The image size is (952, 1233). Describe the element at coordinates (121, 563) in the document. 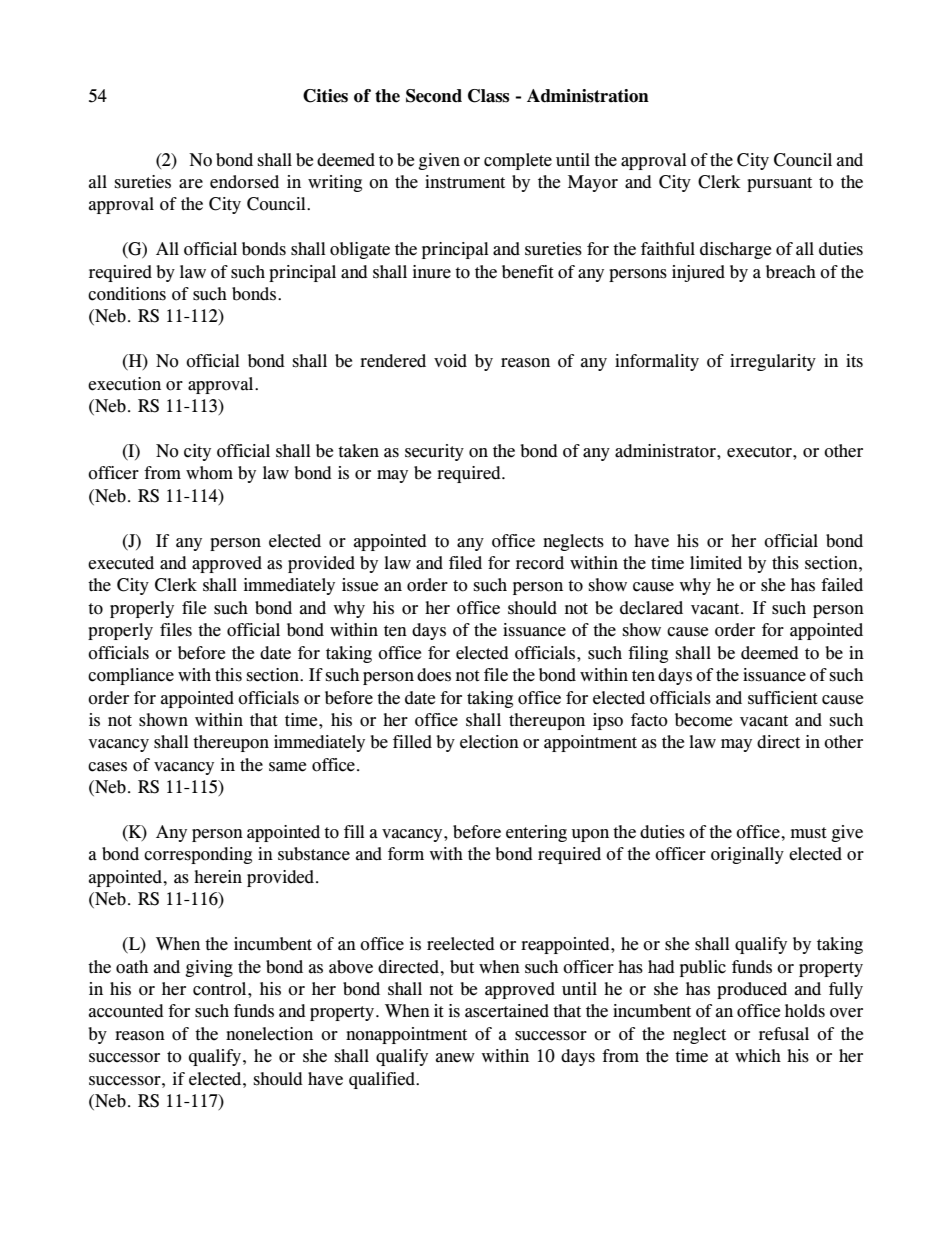

I see `executed` at that location.
